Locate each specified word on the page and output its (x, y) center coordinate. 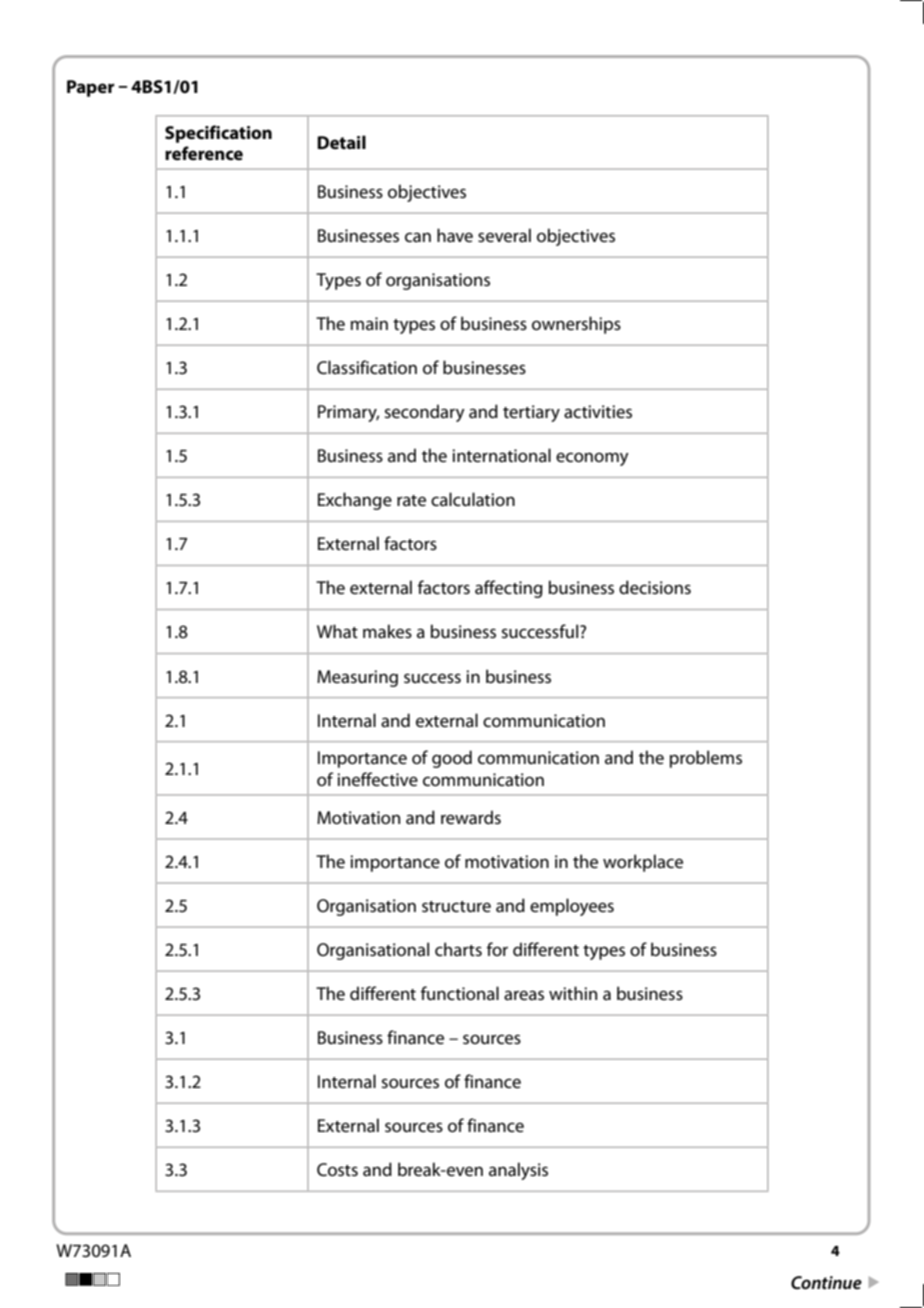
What (337, 631)
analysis (518, 1171)
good (452, 759)
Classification (367, 367)
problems (706, 759)
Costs (337, 1170)
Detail (341, 142)
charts (458, 949)
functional (460, 993)
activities (598, 412)
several (504, 235)
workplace (643, 863)
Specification (218, 134)
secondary (425, 413)
